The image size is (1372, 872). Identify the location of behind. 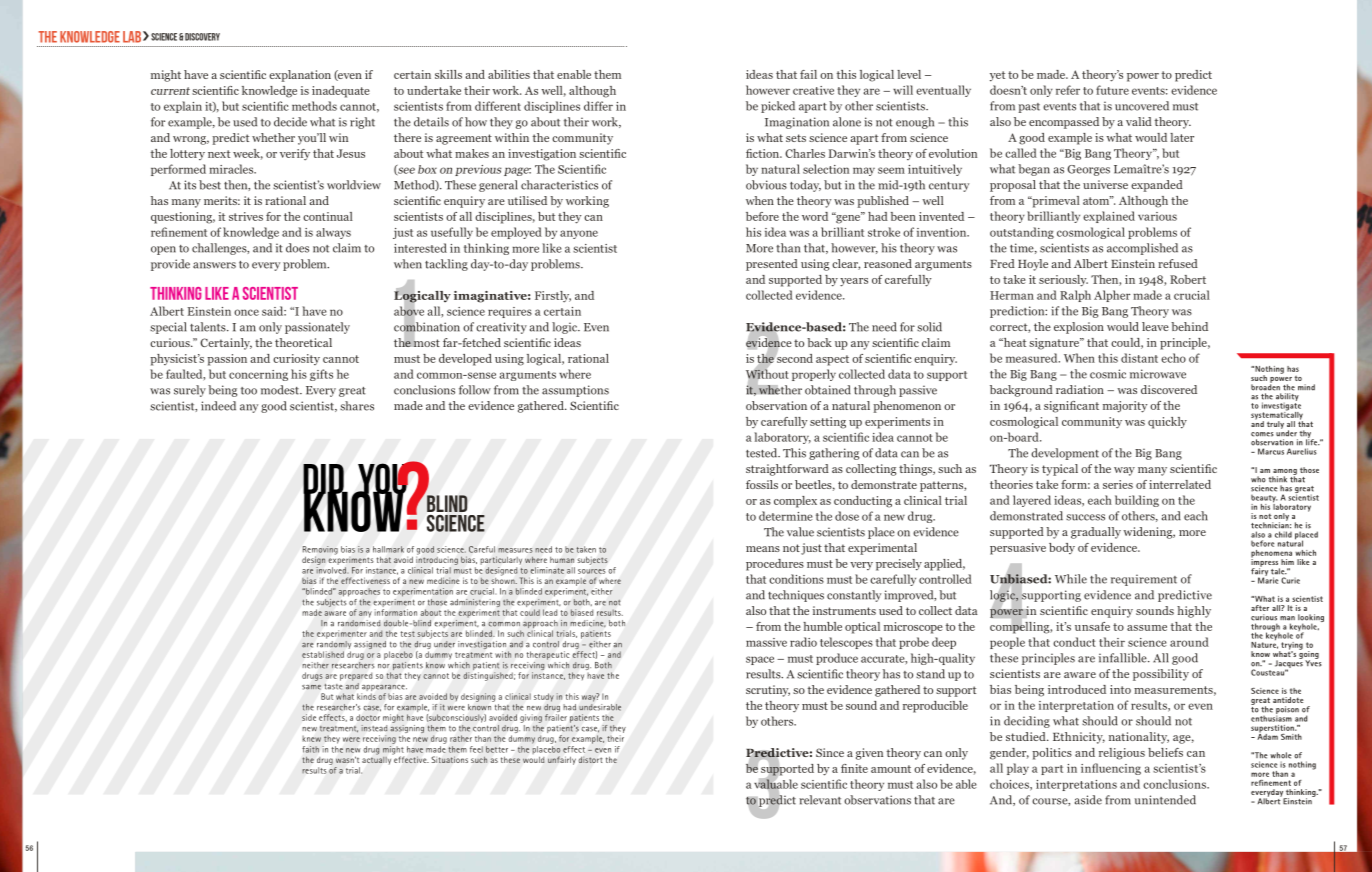
(1189, 326).
